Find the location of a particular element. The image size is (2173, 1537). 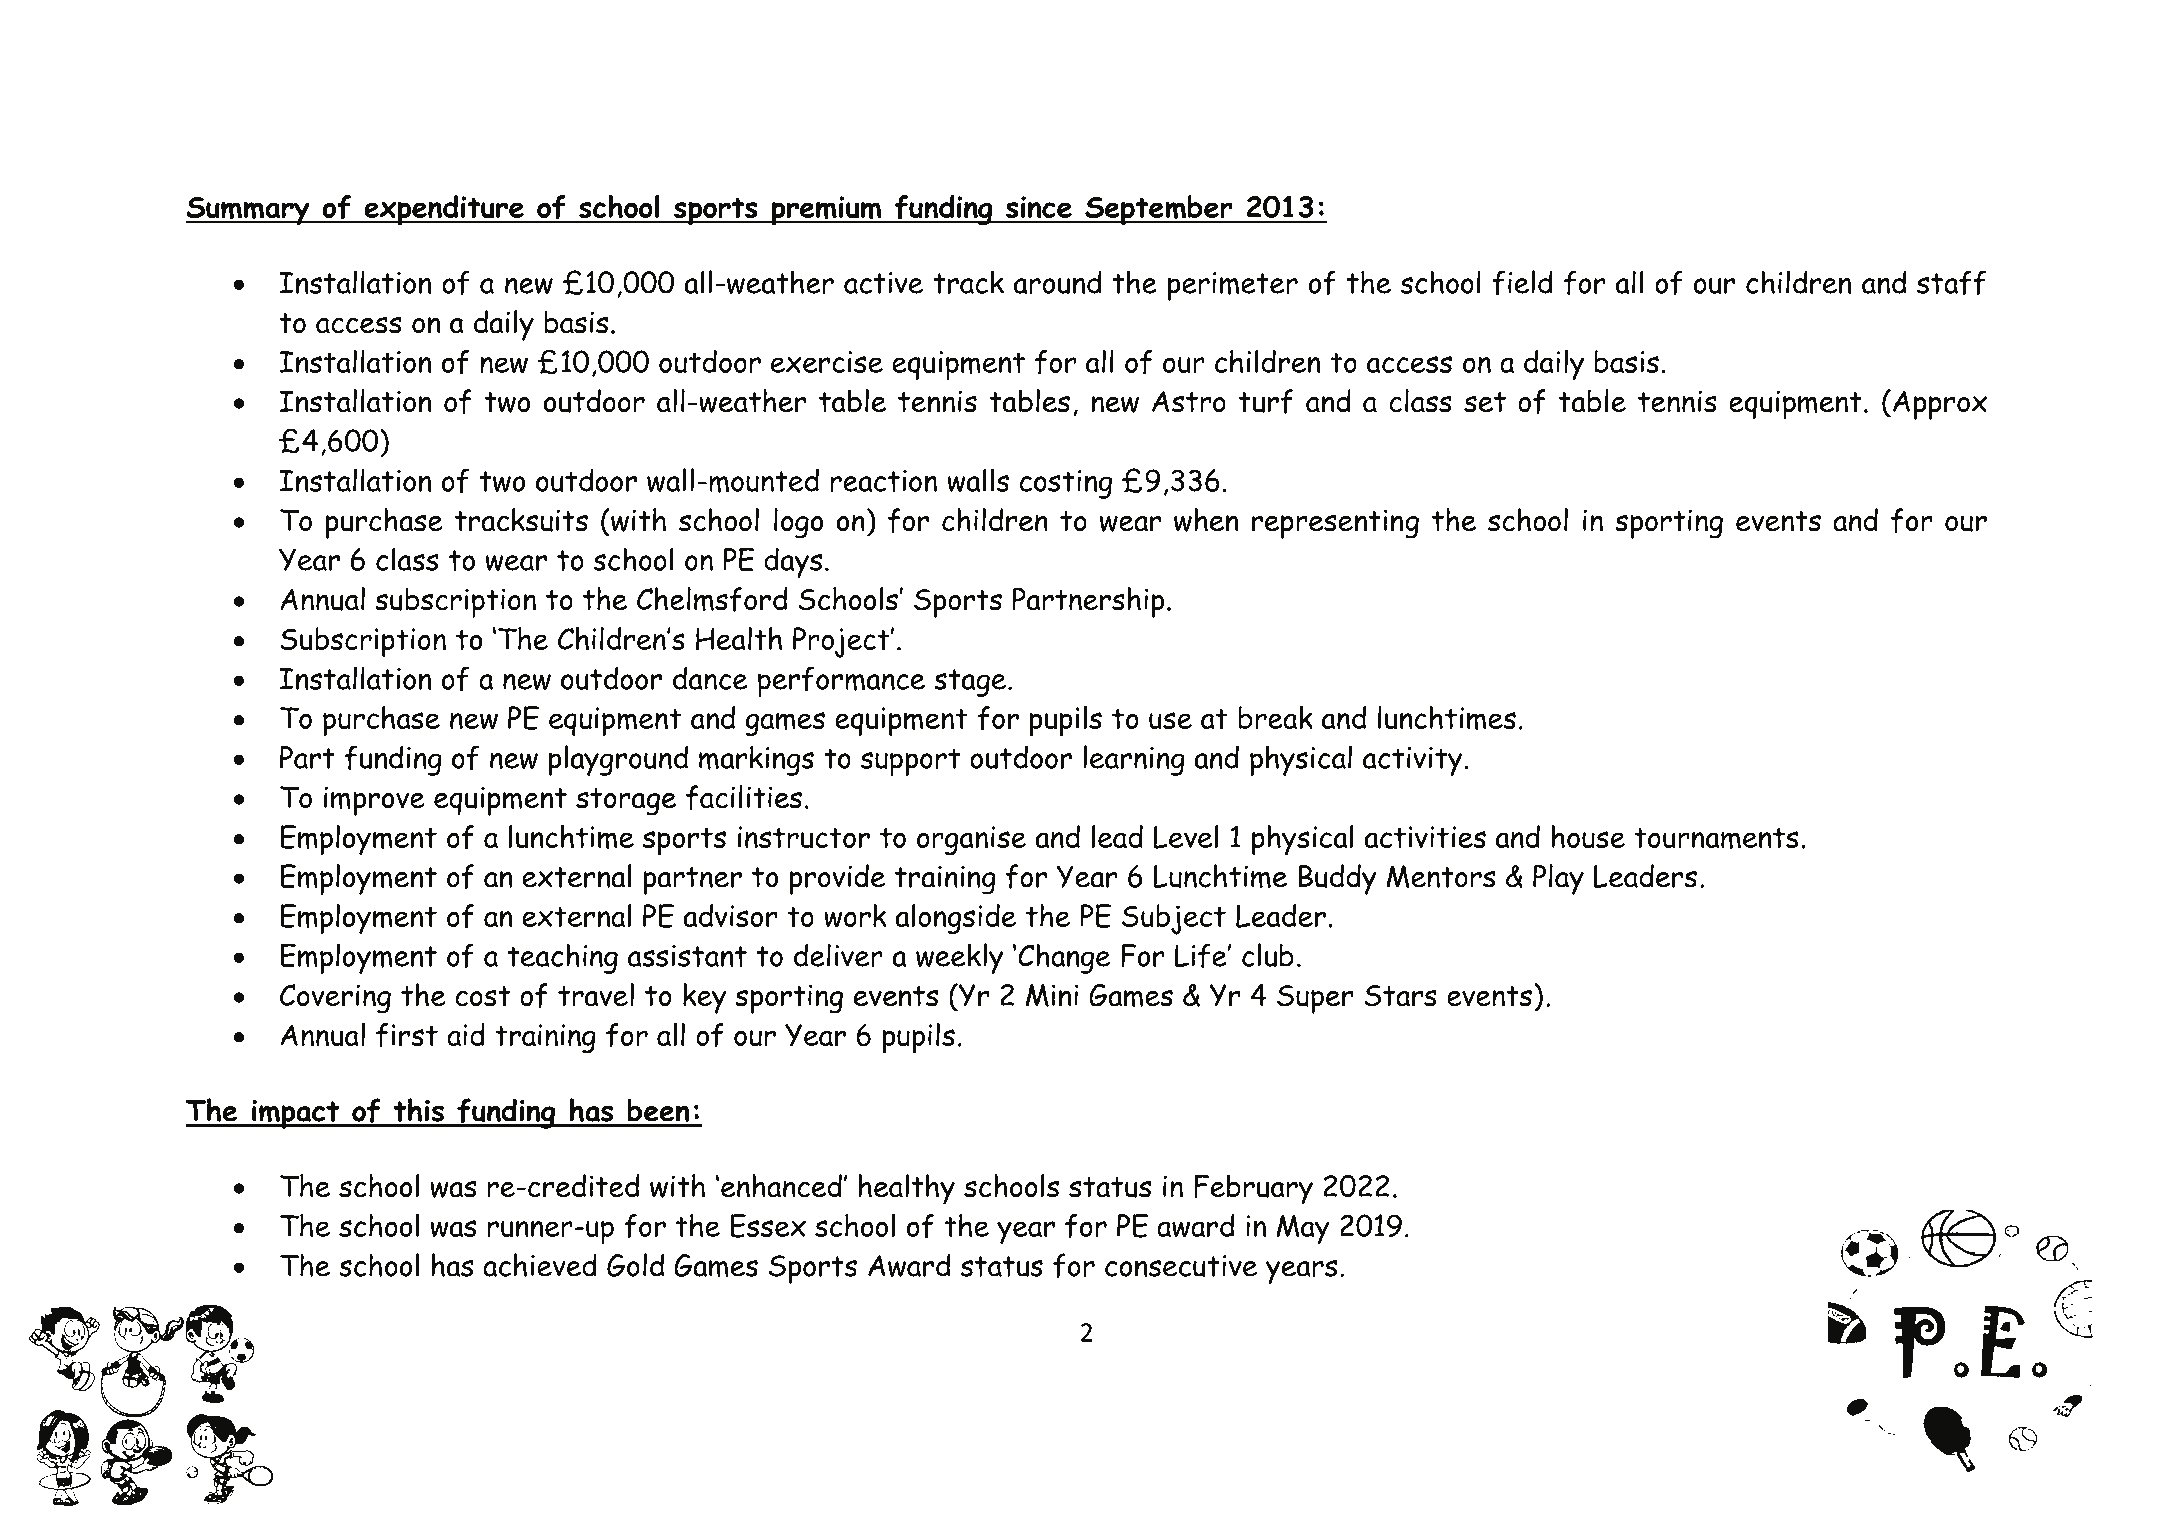

September is located at coordinates (1159, 210).
